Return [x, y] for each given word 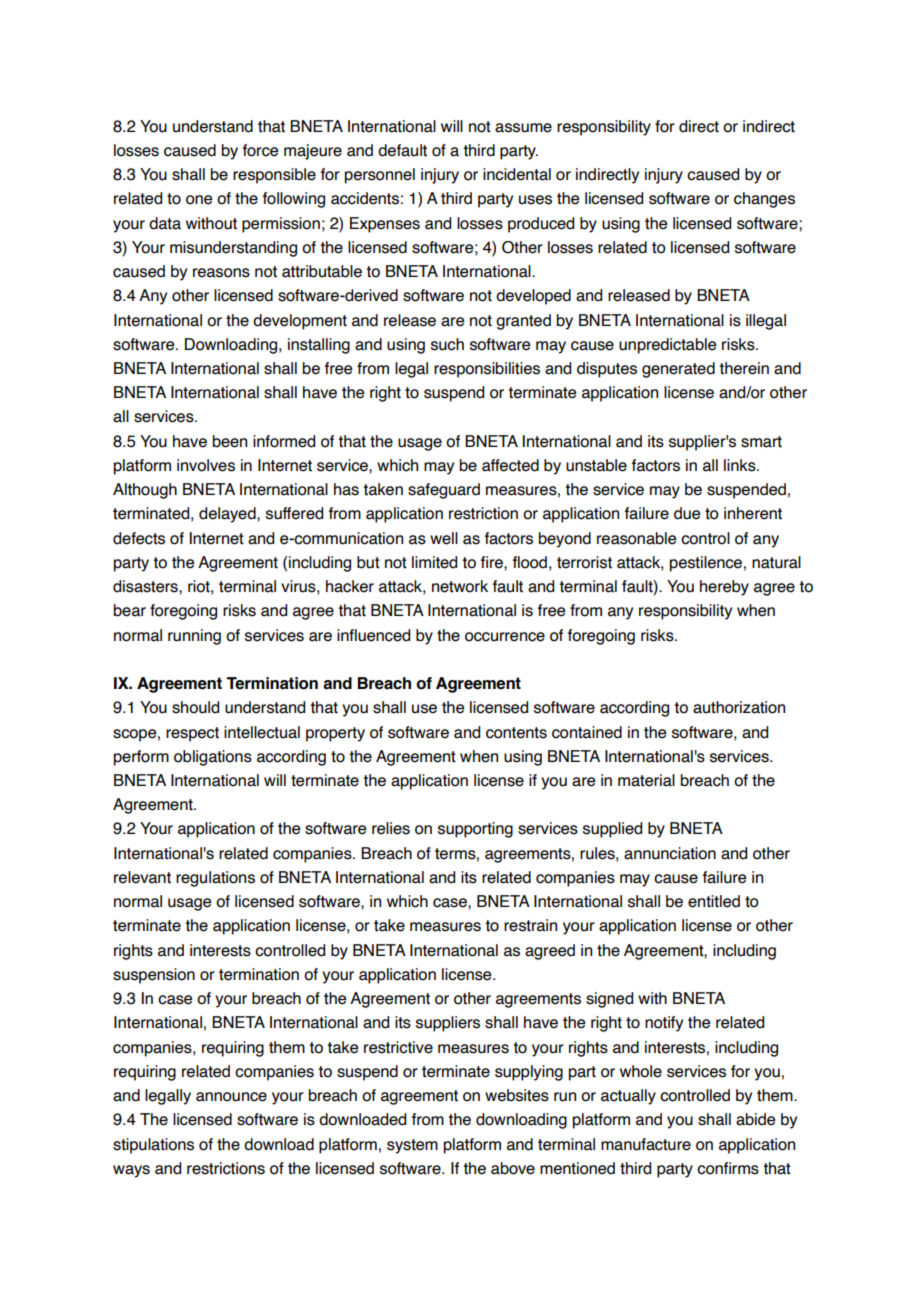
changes [764, 200]
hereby [724, 588]
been [230, 441]
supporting [475, 830]
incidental [517, 174]
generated [678, 370]
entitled [714, 901]
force [260, 150]
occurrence [505, 637]
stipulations [153, 1146]
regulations [215, 879]
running [194, 637]
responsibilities [487, 370]
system [412, 1146]
